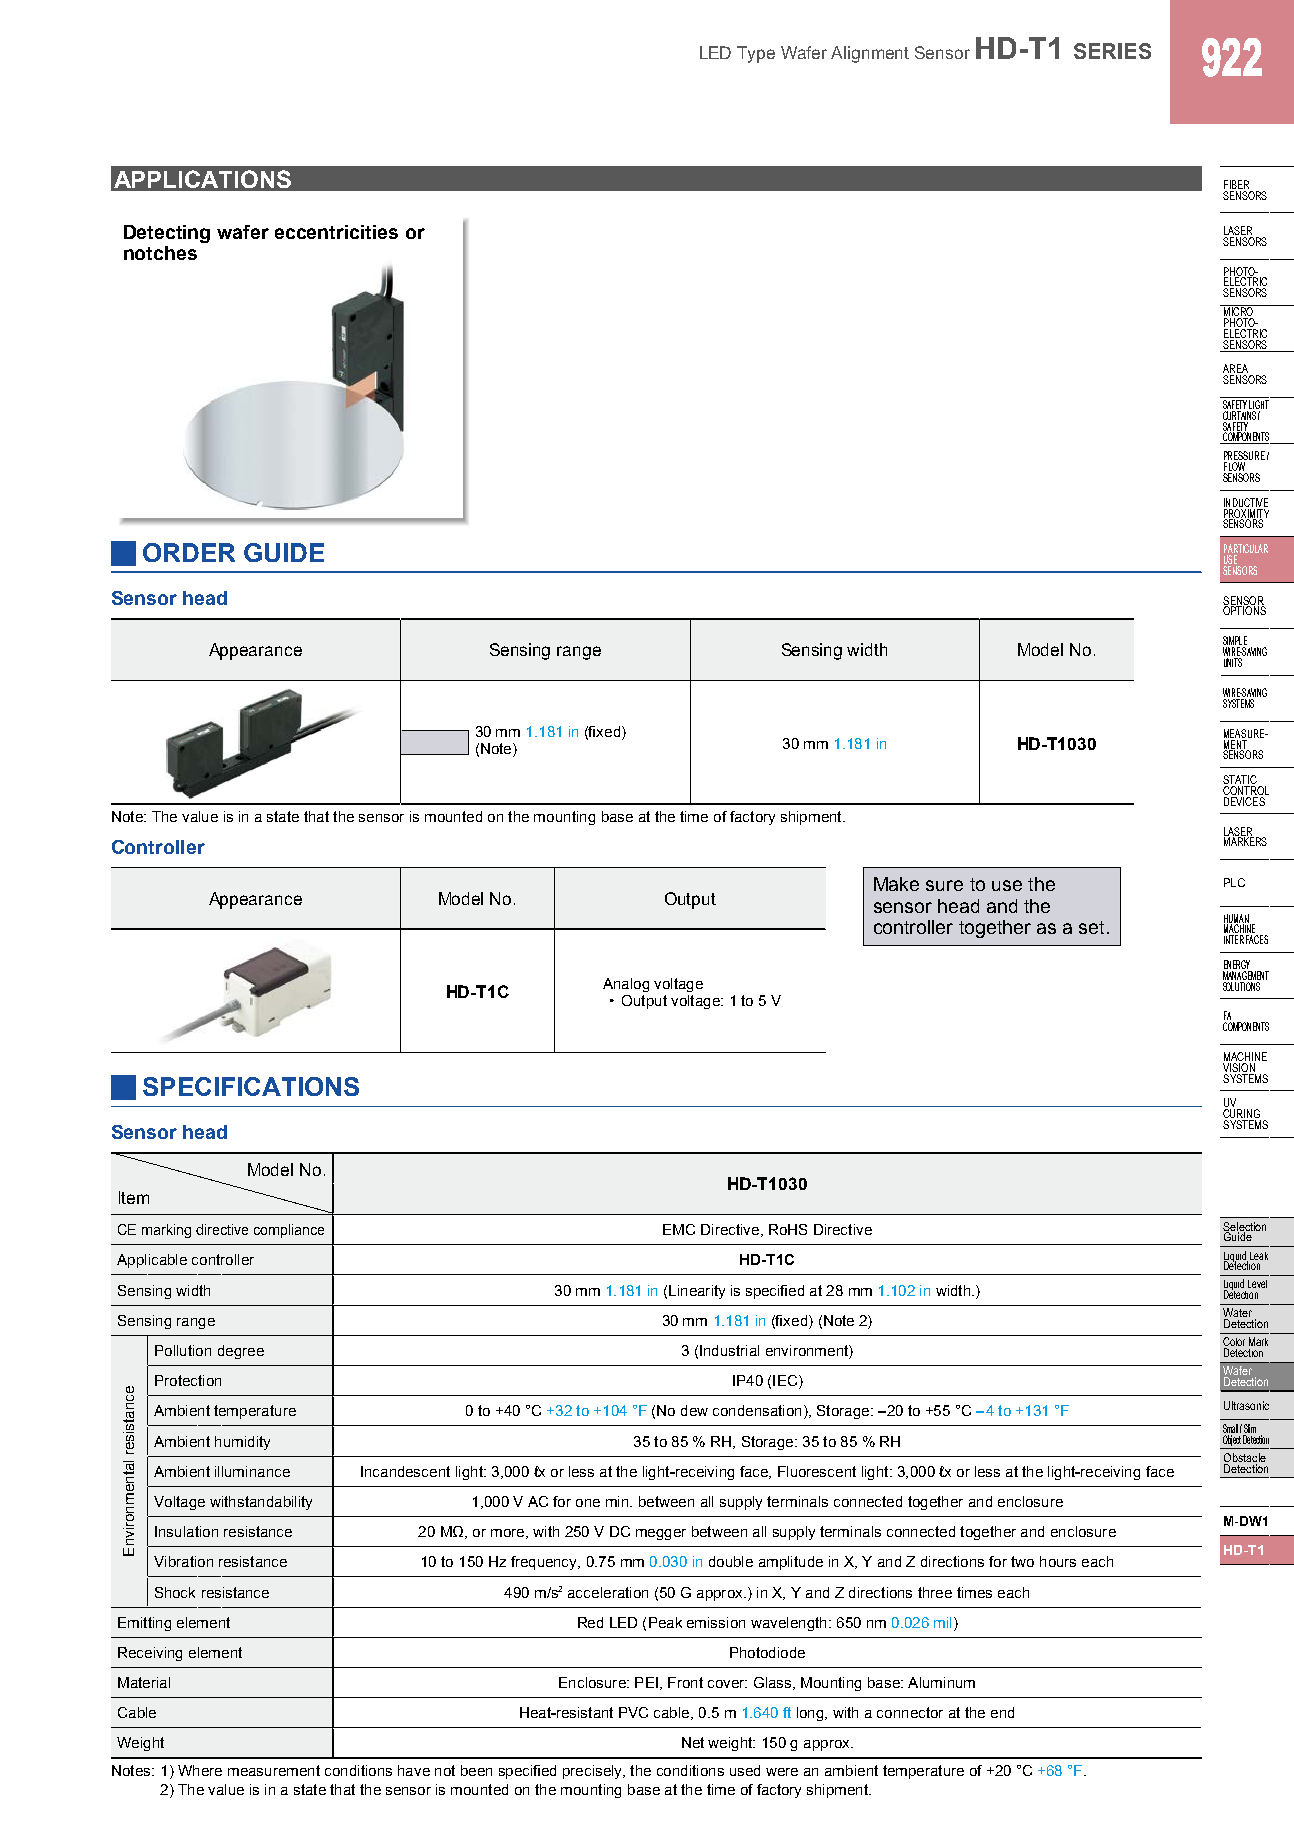  I want to click on ORDER, so click(189, 552).
